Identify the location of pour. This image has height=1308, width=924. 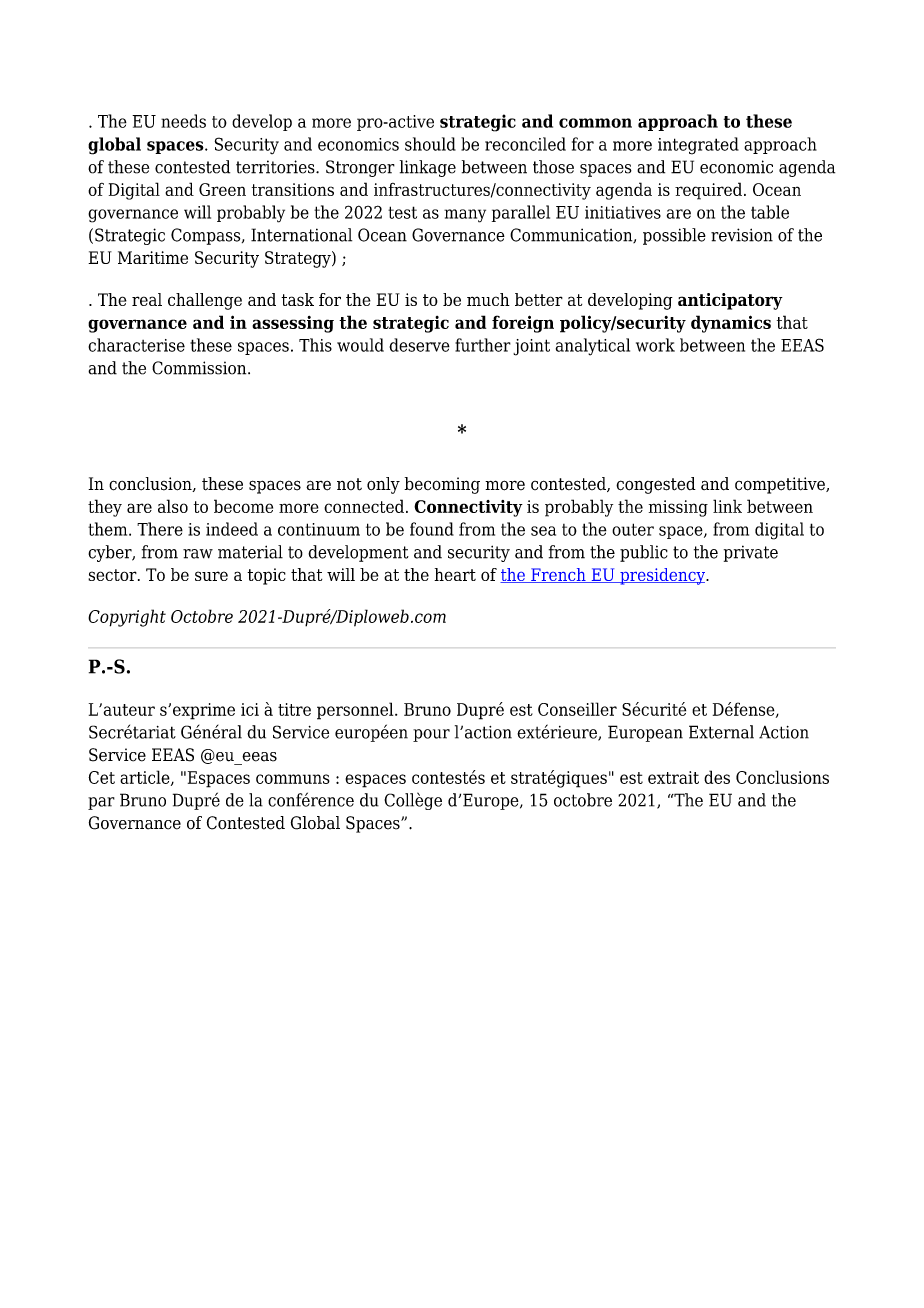
(431, 735).
